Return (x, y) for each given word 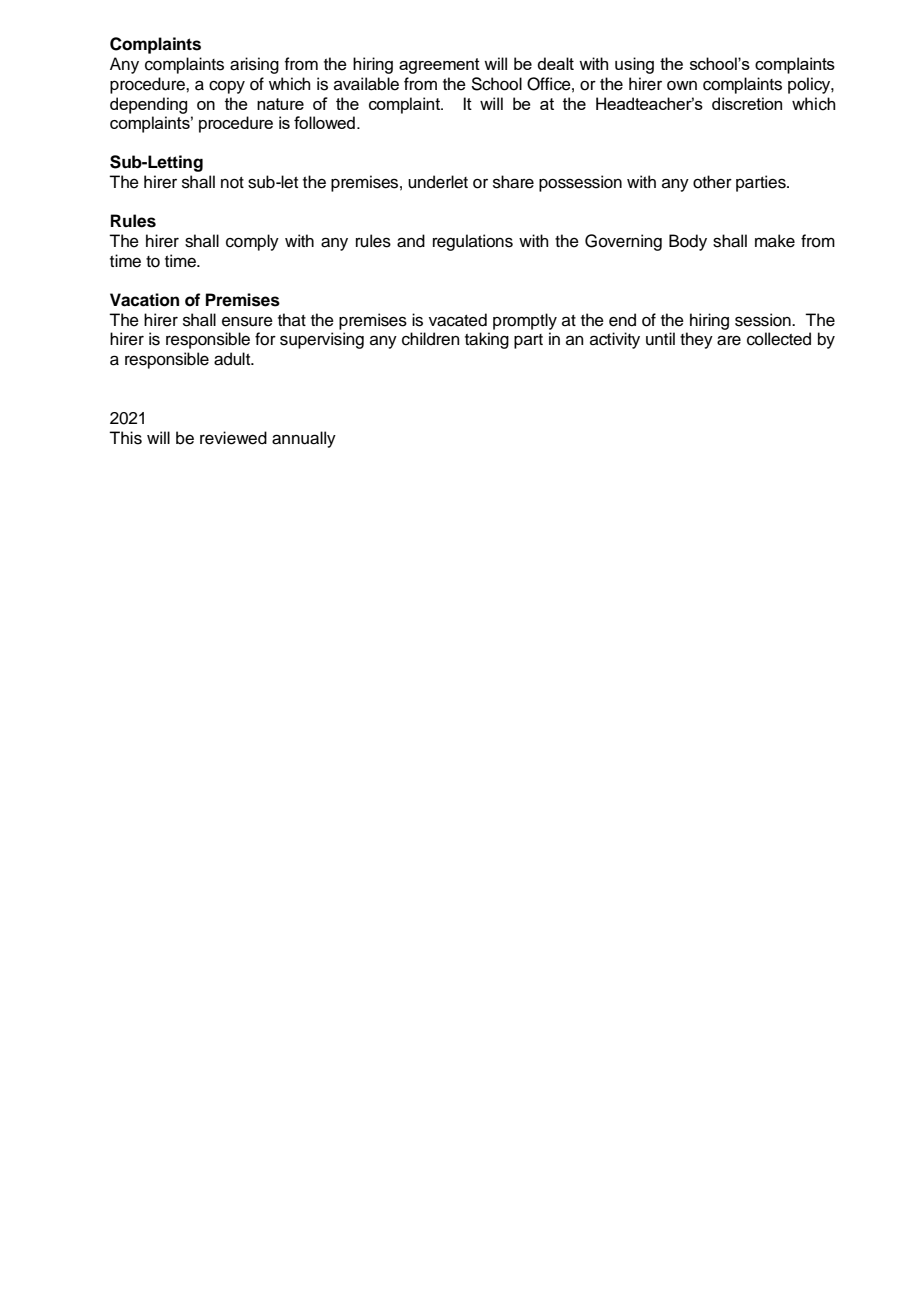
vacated (458, 320)
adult (233, 359)
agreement (439, 66)
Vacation (144, 300)
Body (688, 242)
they (696, 340)
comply (252, 242)
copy (227, 87)
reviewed (233, 438)
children (431, 339)
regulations (473, 242)
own (682, 85)
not (232, 183)
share (513, 182)
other (712, 182)
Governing (623, 242)
